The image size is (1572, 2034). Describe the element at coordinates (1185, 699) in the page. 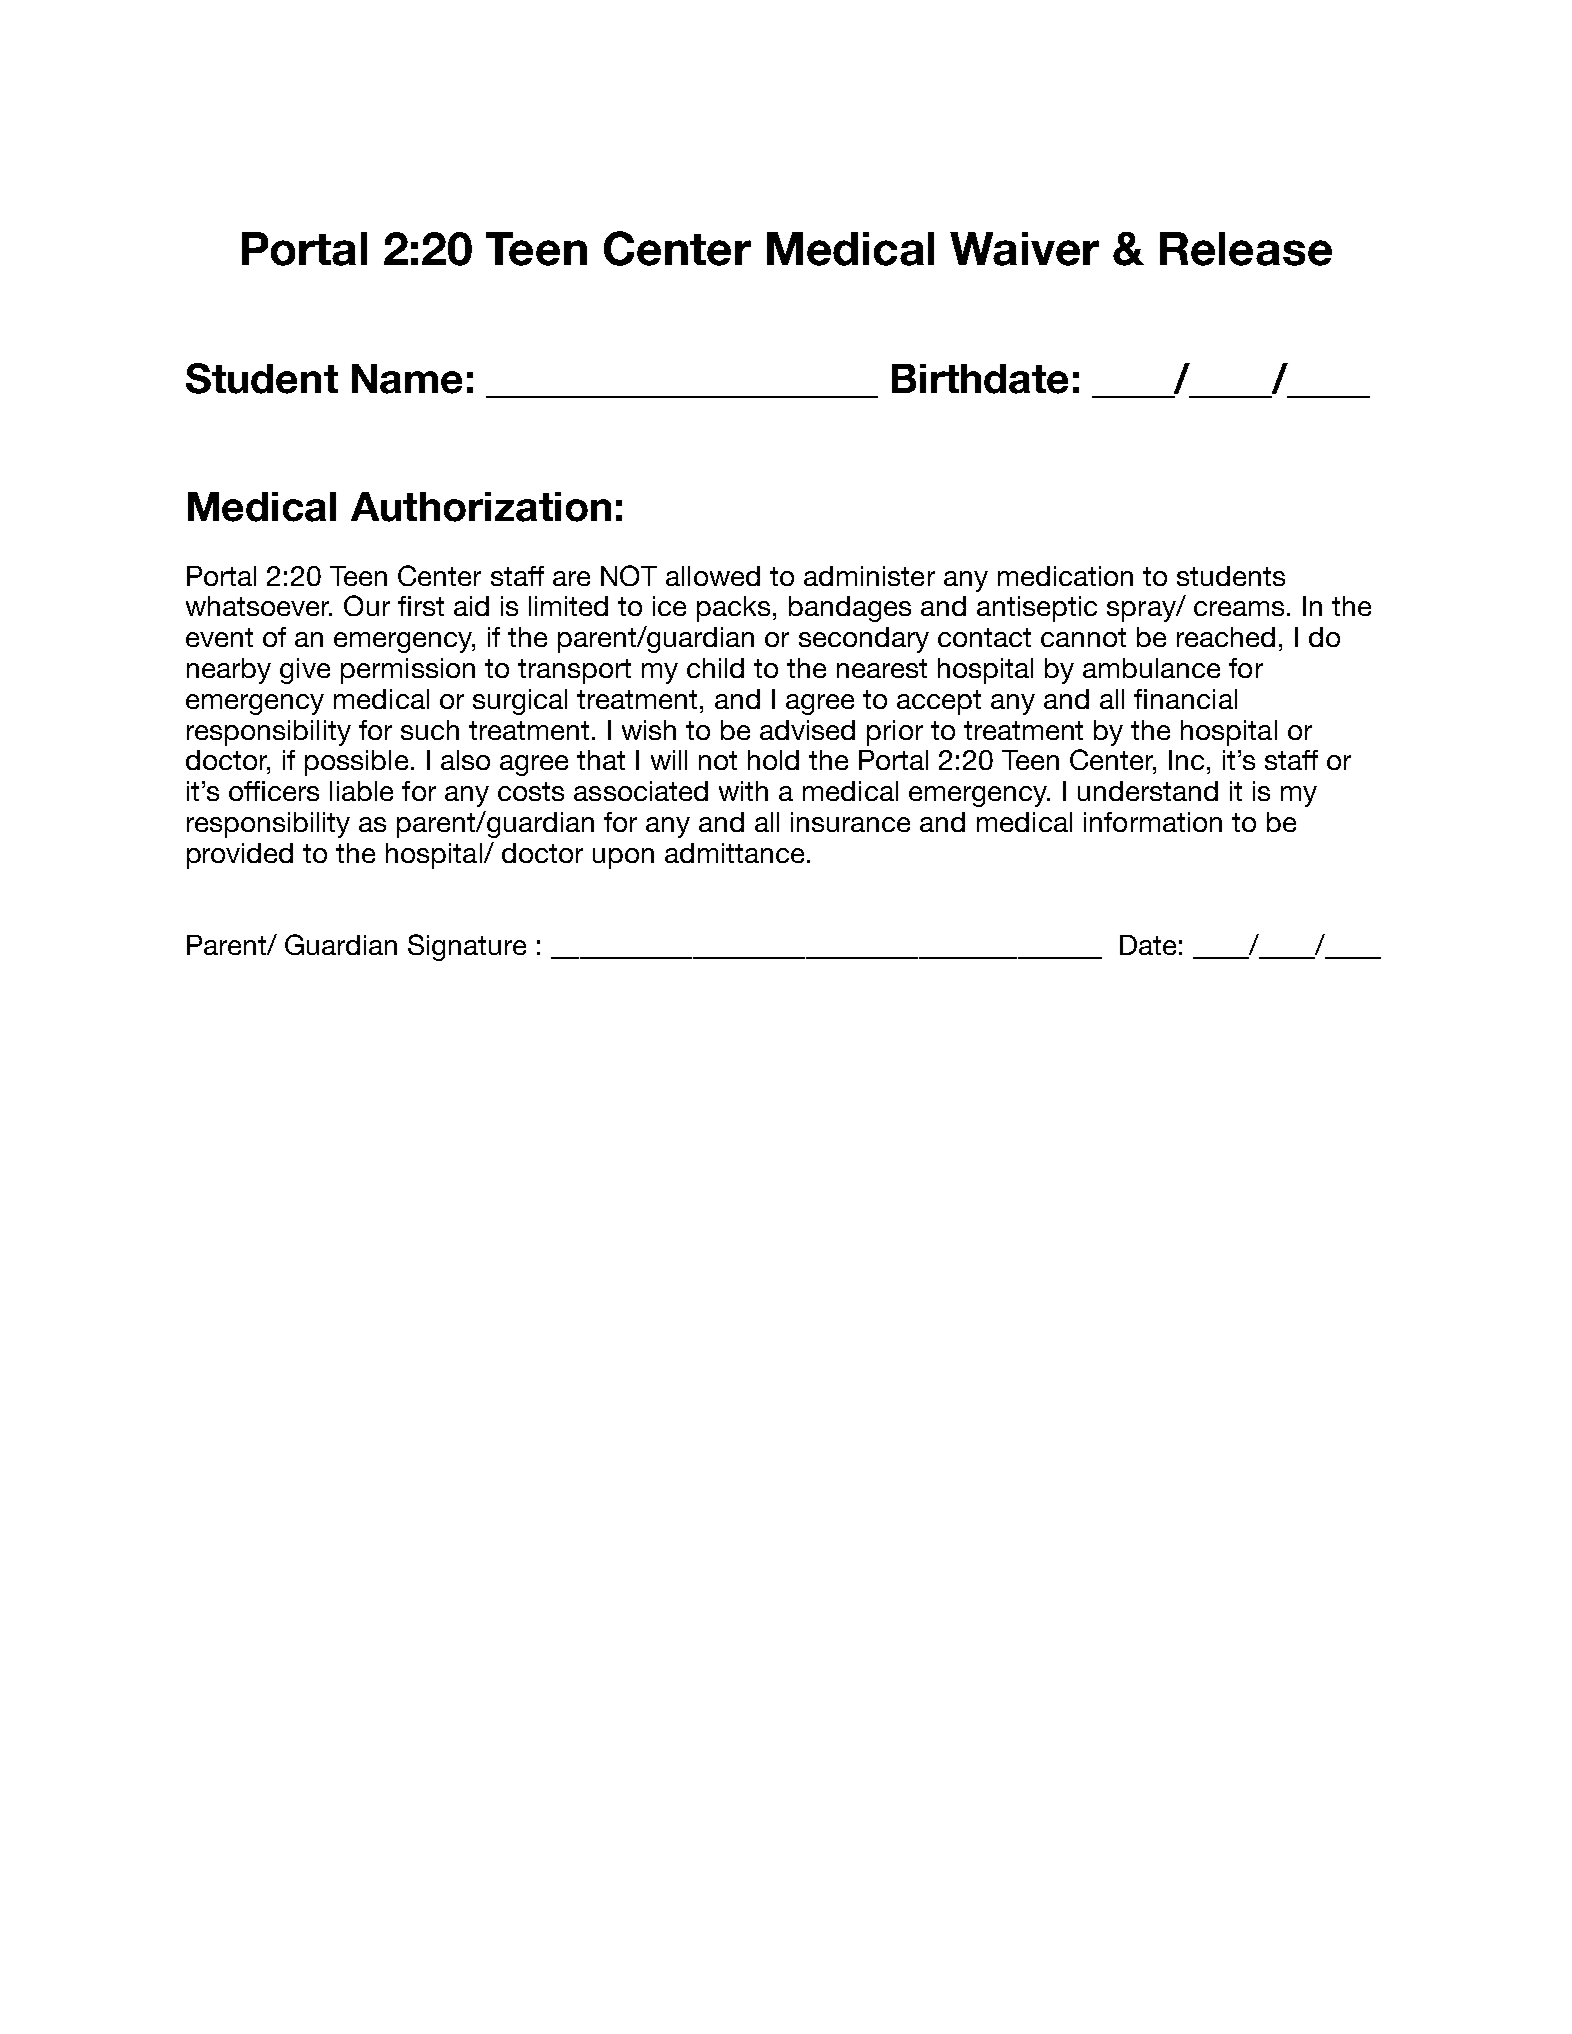

I see `financial` at that location.
